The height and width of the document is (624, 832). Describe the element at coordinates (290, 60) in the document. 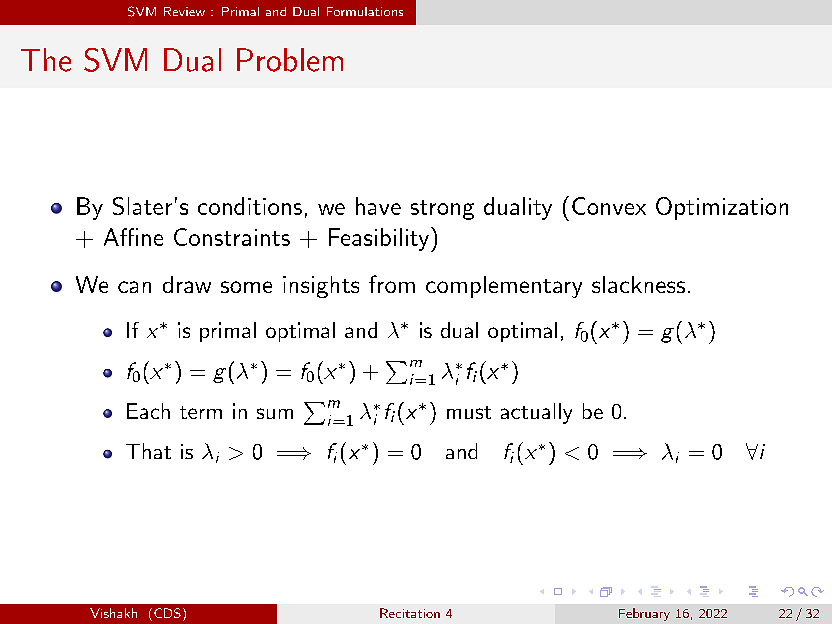

I see `Problem` at that location.
